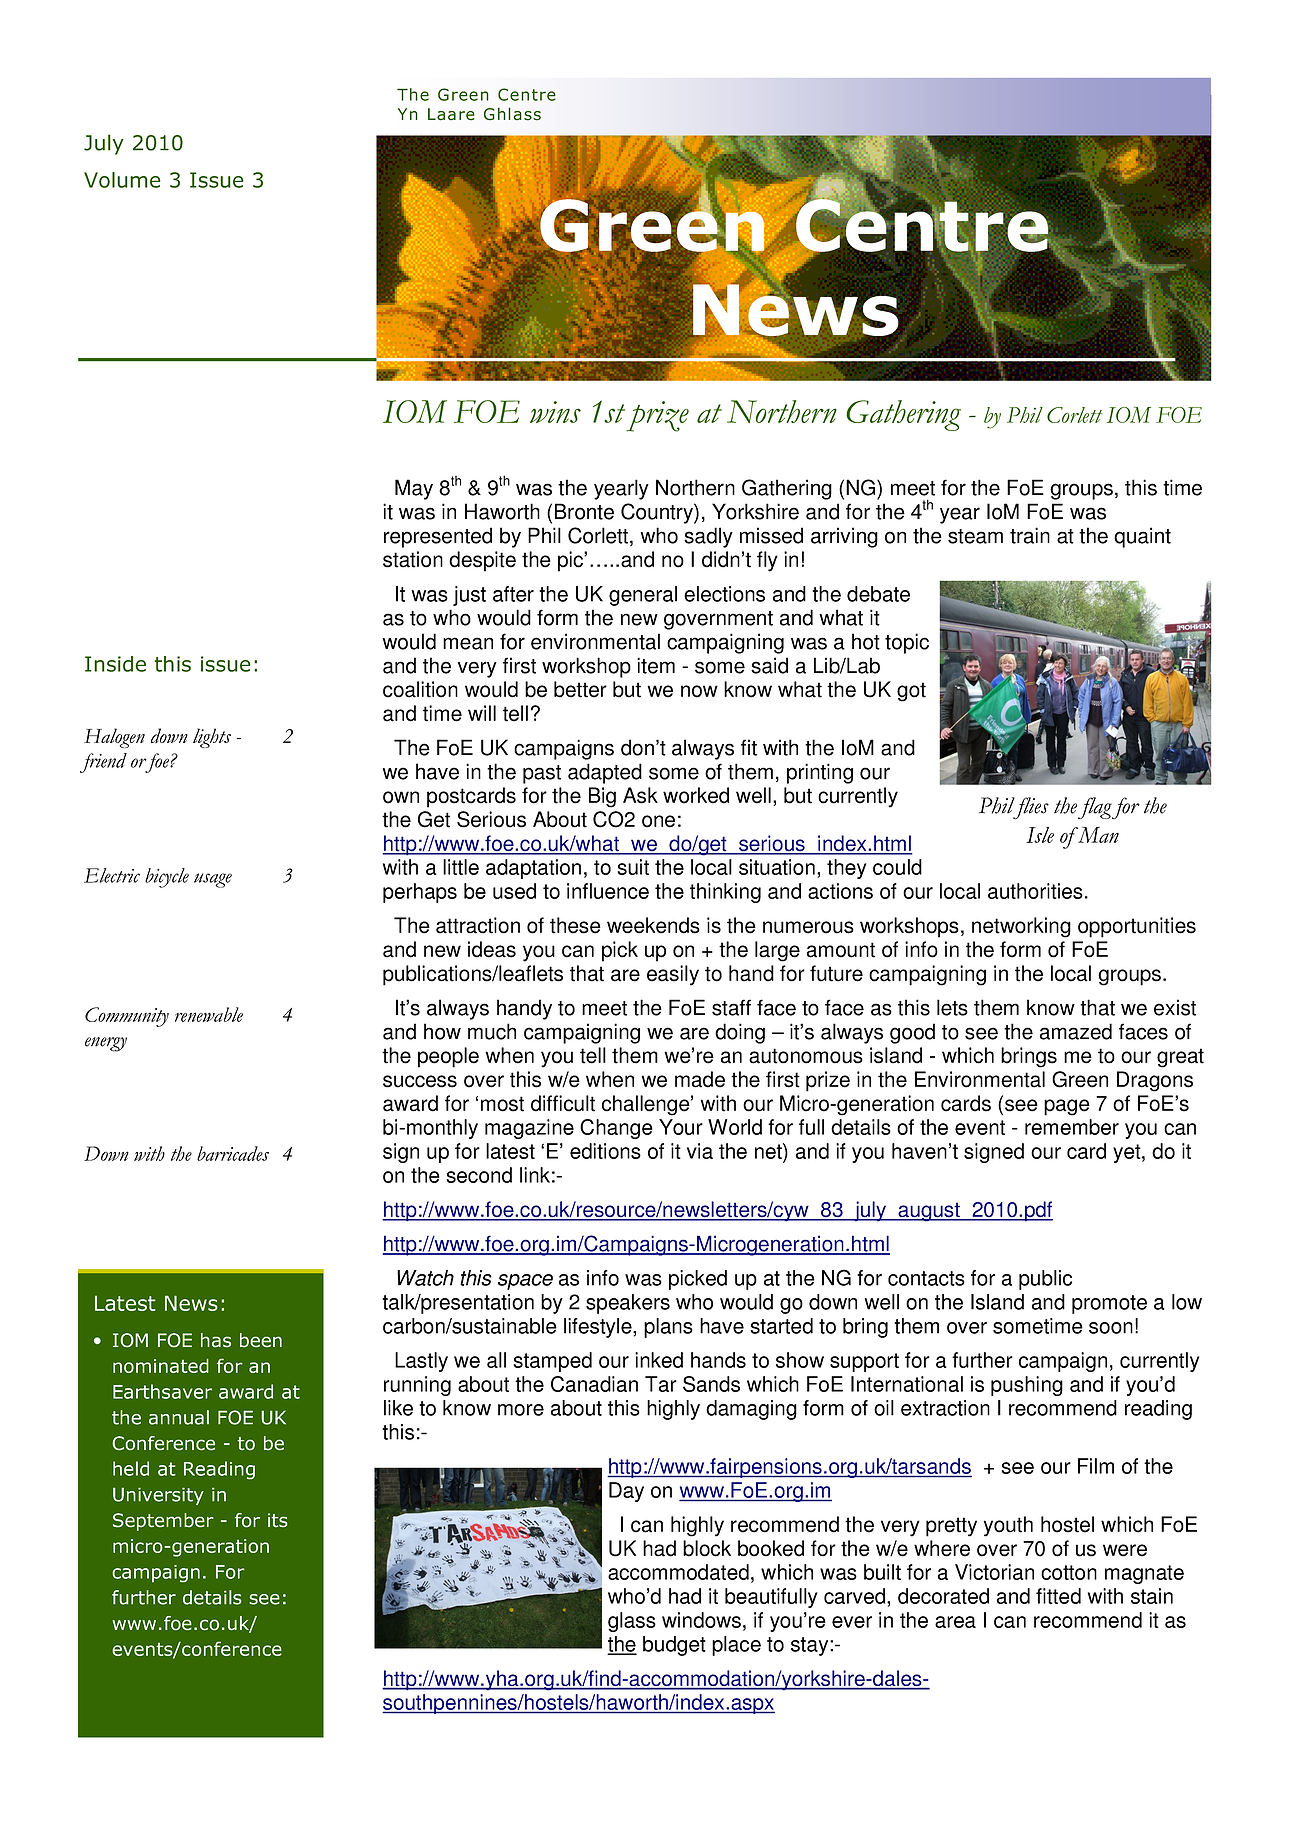 Image resolution: width=1289 pixels, height=1824 pixels. What do you see at coordinates (632, 1622) in the image?
I see `glass` at bounding box center [632, 1622].
